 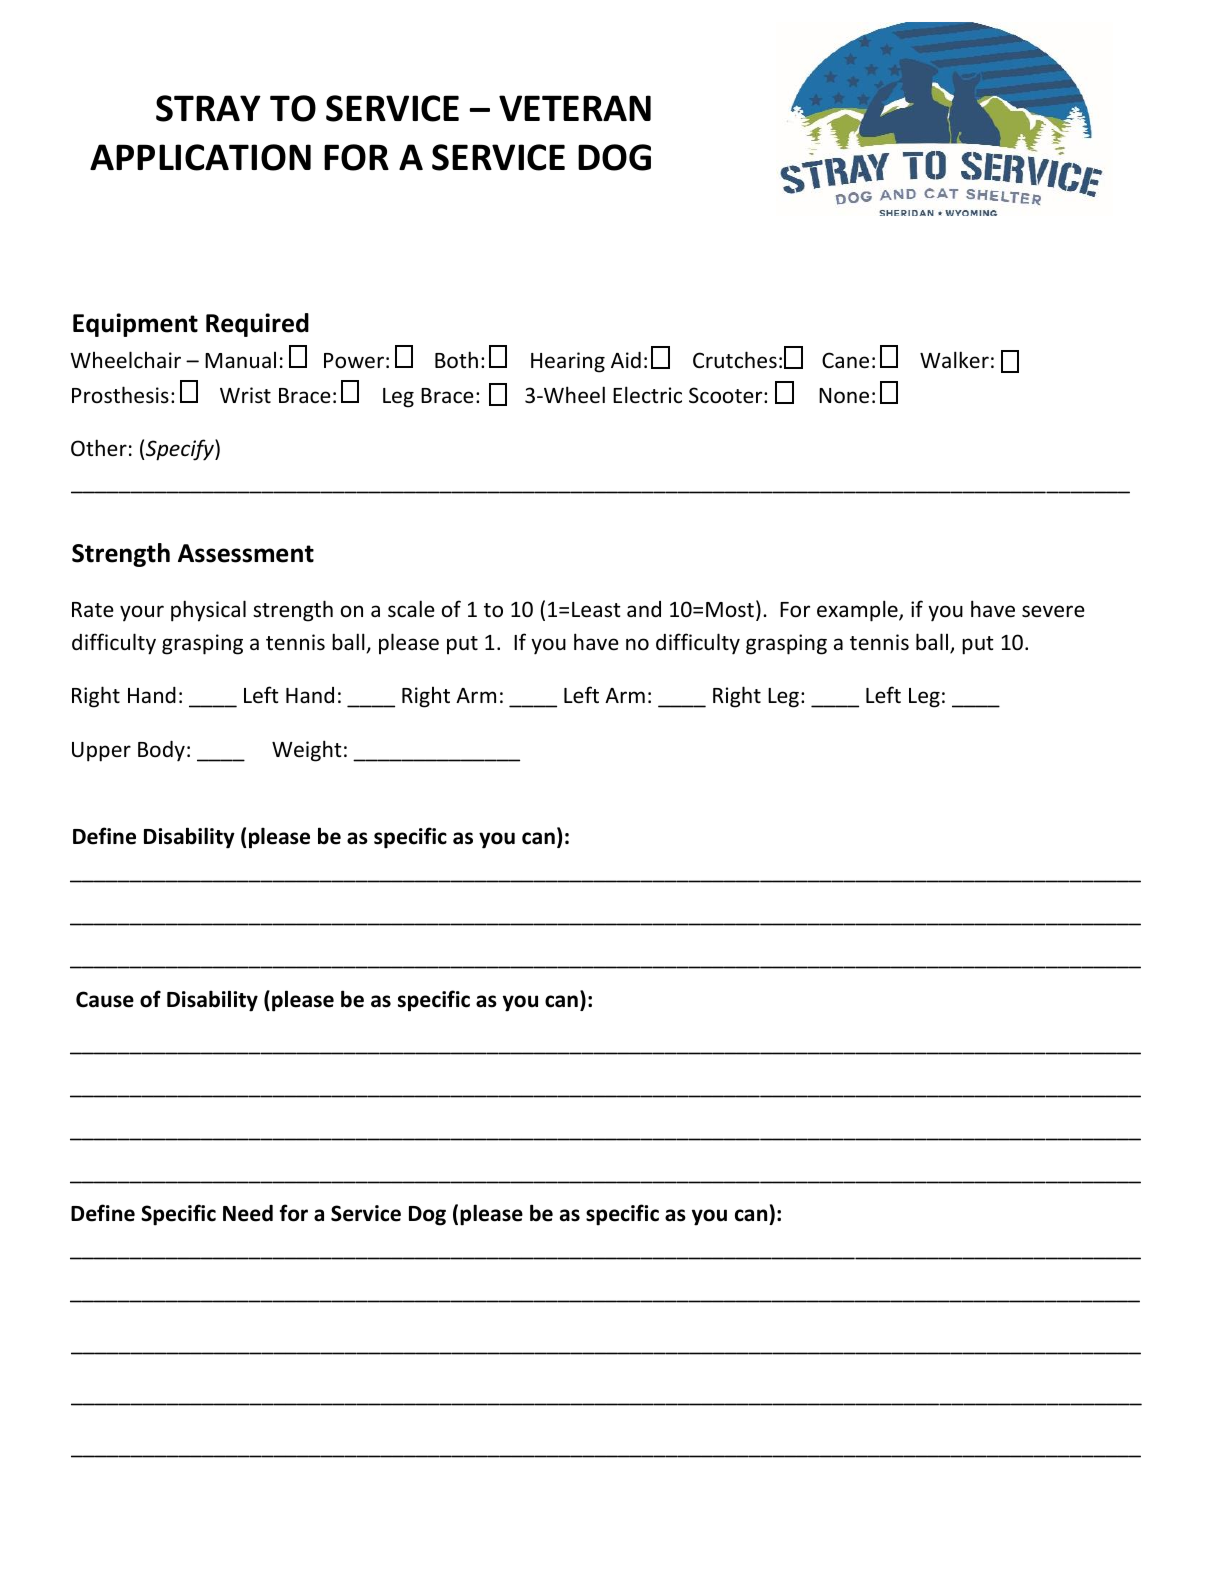 I want to click on Walker, so click(x=954, y=359).
